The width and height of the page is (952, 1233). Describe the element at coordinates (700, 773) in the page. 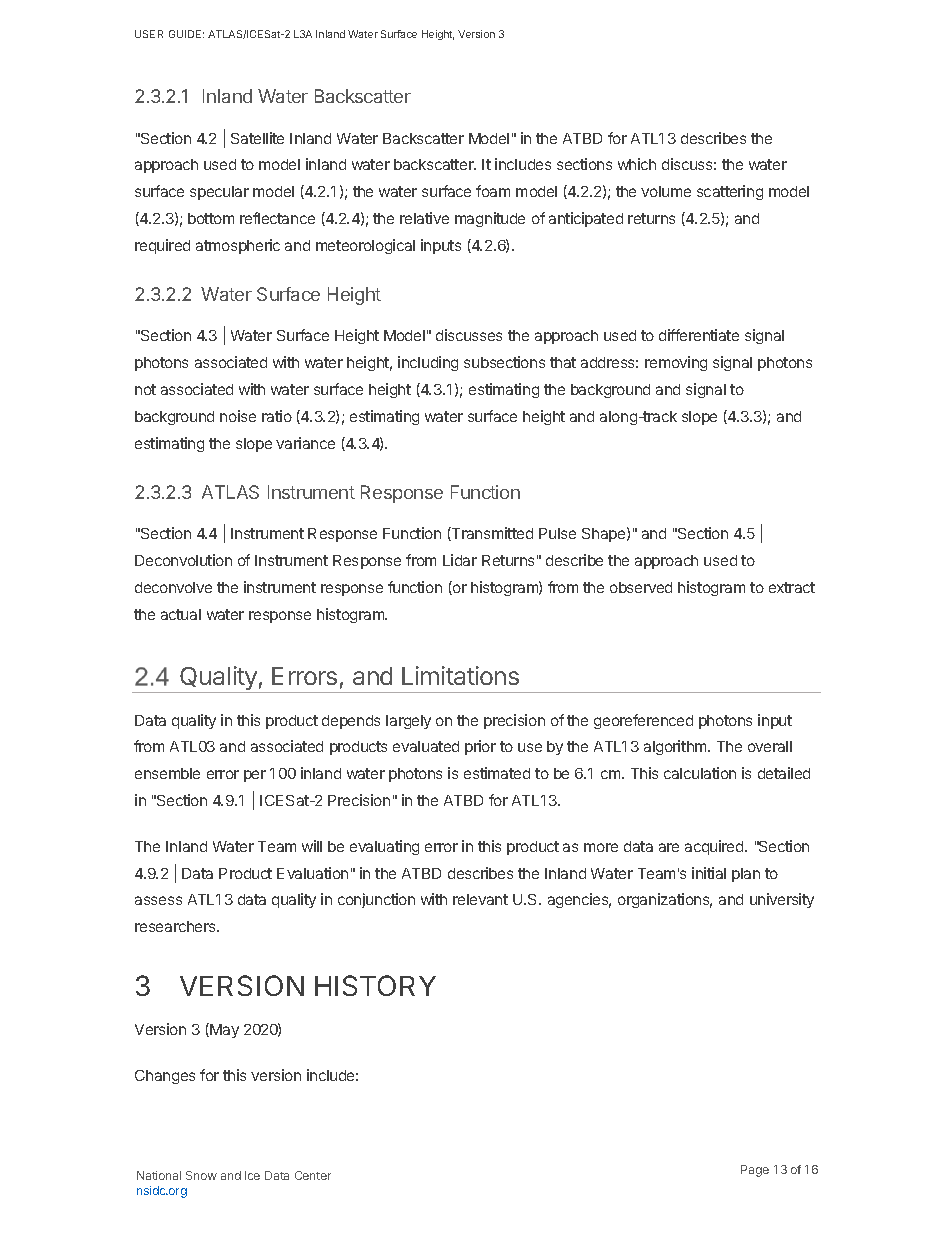

I see `calculation` at that location.
